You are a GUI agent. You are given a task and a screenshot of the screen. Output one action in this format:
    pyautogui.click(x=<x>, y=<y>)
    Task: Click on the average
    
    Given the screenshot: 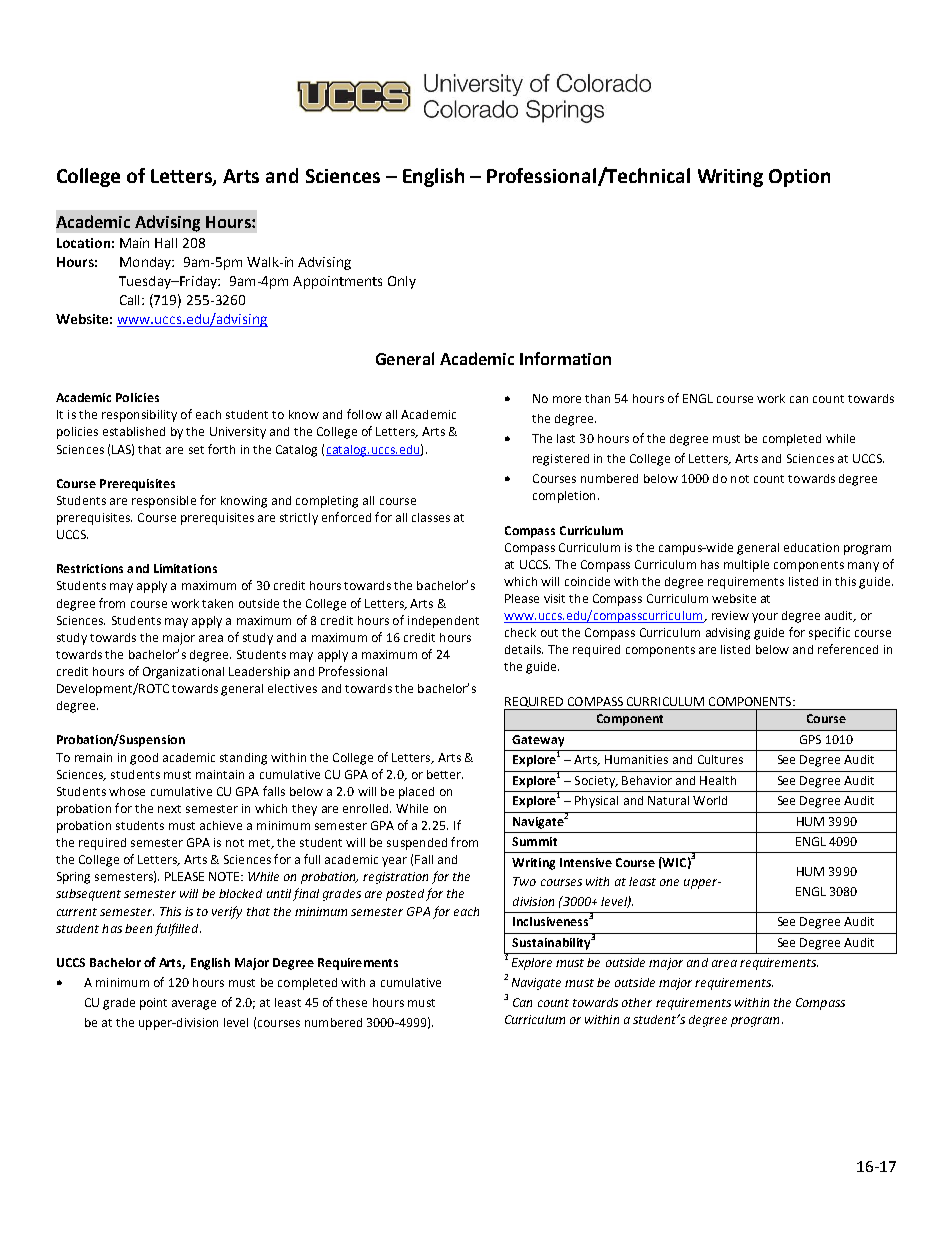 What is the action you would take?
    pyautogui.click(x=194, y=1005)
